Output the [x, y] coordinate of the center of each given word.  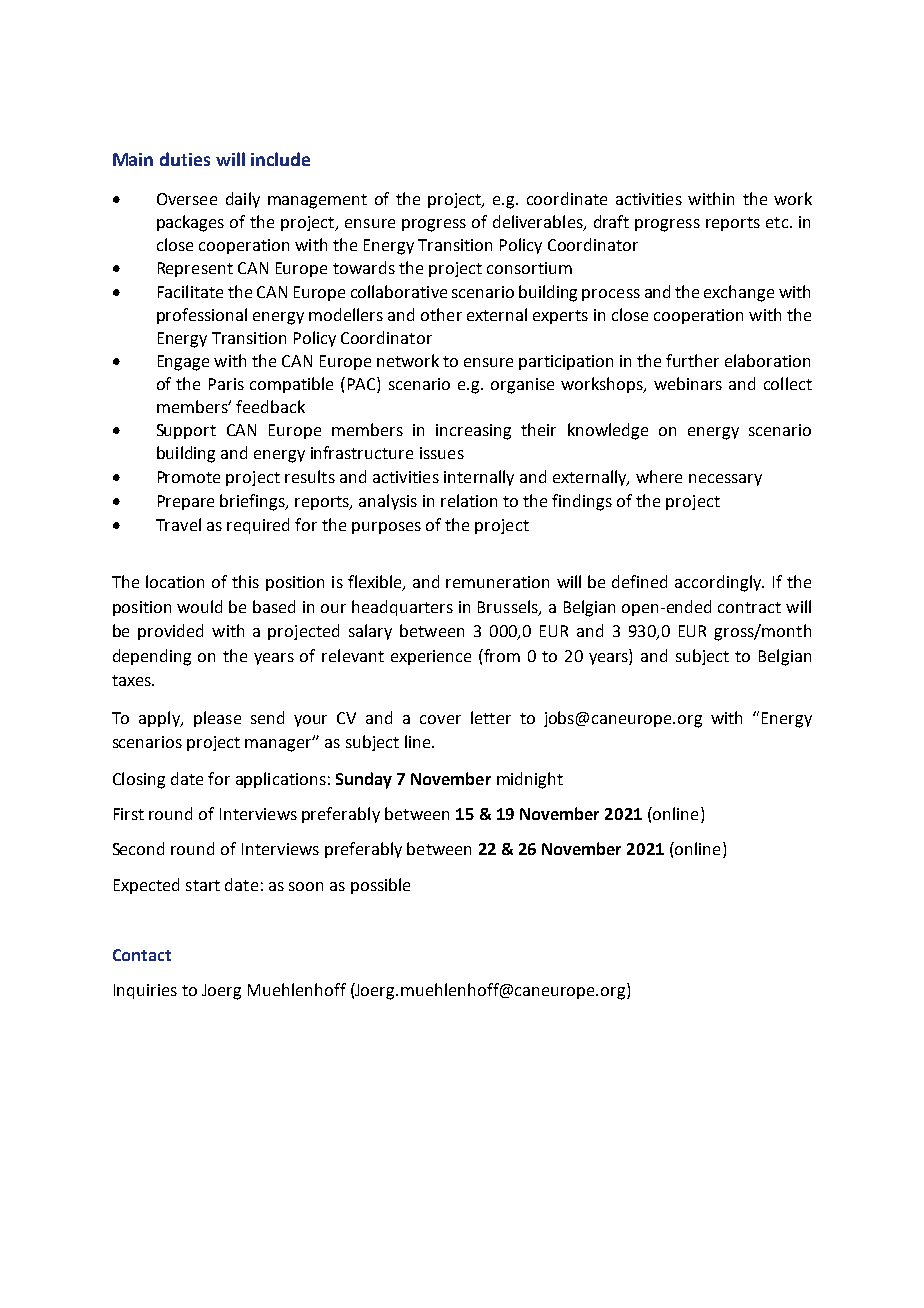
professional [202, 316]
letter [491, 717]
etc [778, 222]
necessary [725, 480]
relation [469, 500]
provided [170, 632]
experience [431, 657]
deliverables [539, 222]
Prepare [186, 502]
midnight [530, 780]
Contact [142, 955]
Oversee [187, 199]
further [692, 360]
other [441, 314]
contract [749, 607]
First [129, 814]
